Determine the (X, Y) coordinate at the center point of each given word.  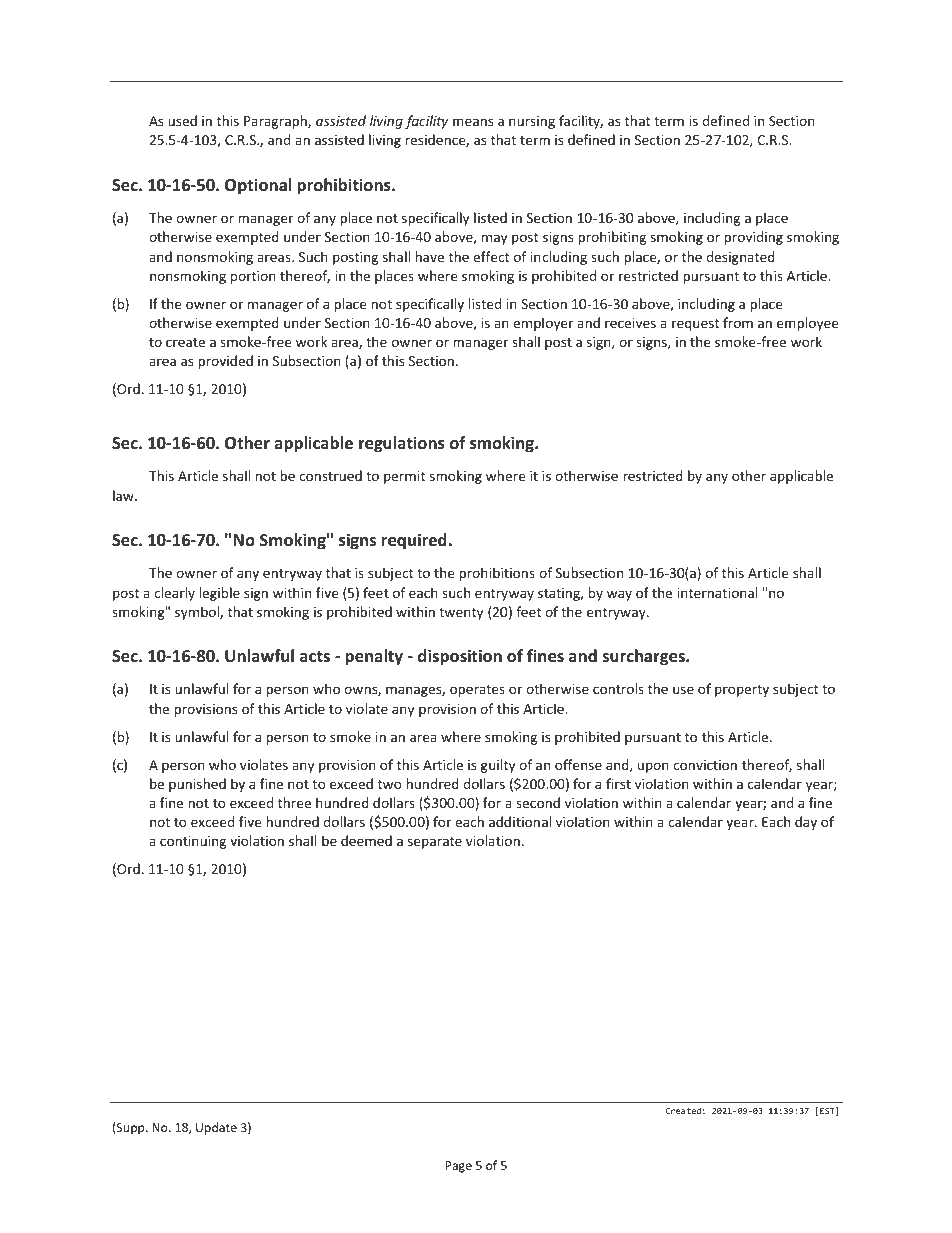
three (294, 802)
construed (330, 475)
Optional (258, 186)
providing (753, 238)
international (717, 592)
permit (404, 477)
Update (216, 1128)
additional (520, 821)
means (473, 122)
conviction (705, 765)
